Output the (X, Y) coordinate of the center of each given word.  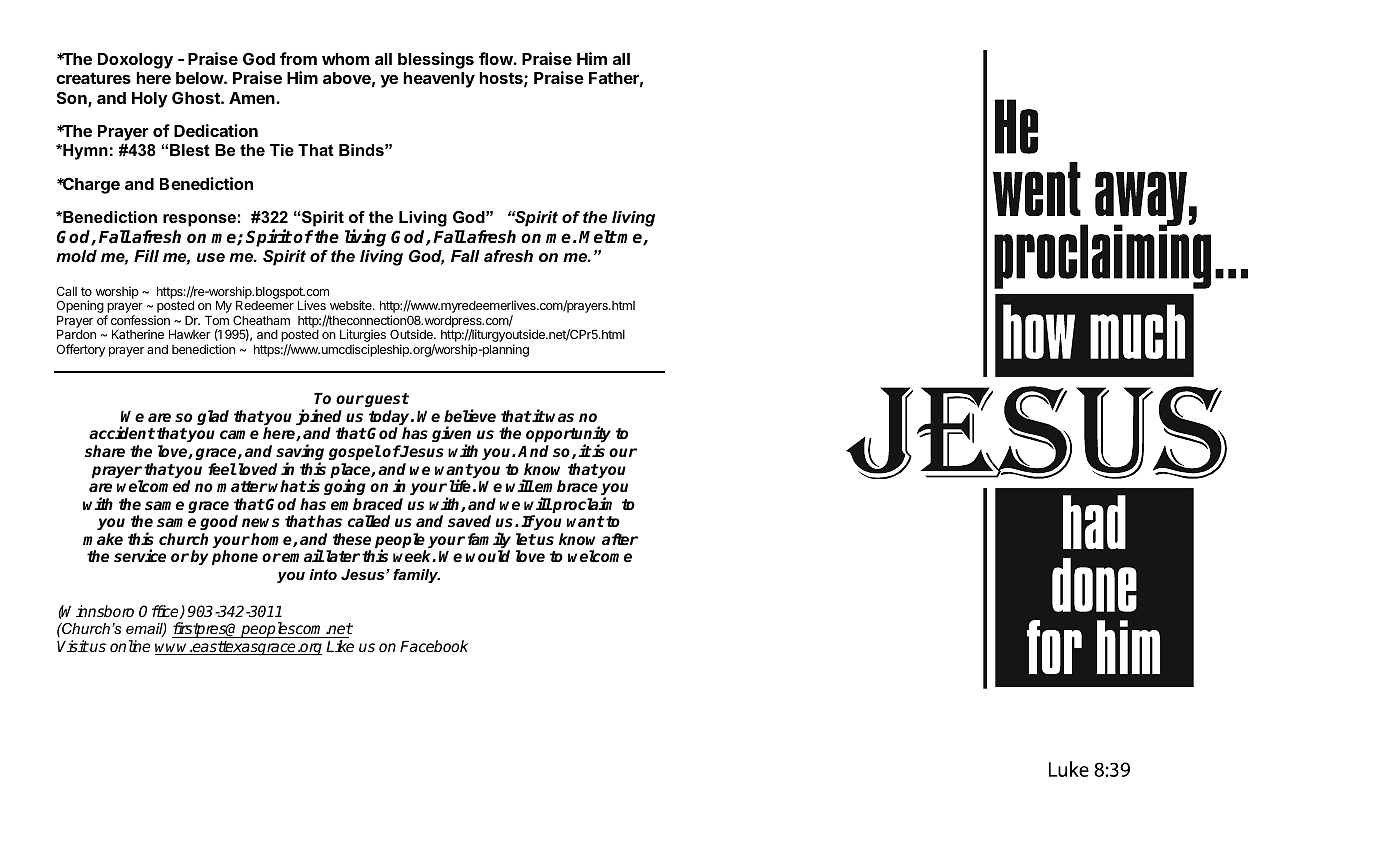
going (345, 489)
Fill (146, 256)
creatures (93, 78)
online (130, 646)
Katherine (138, 334)
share (104, 451)
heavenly (439, 80)
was (560, 418)
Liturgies (363, 337)
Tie (282, 150)
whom (345, 59)
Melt (598, 236)
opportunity (568, 436)
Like (340, 646)
